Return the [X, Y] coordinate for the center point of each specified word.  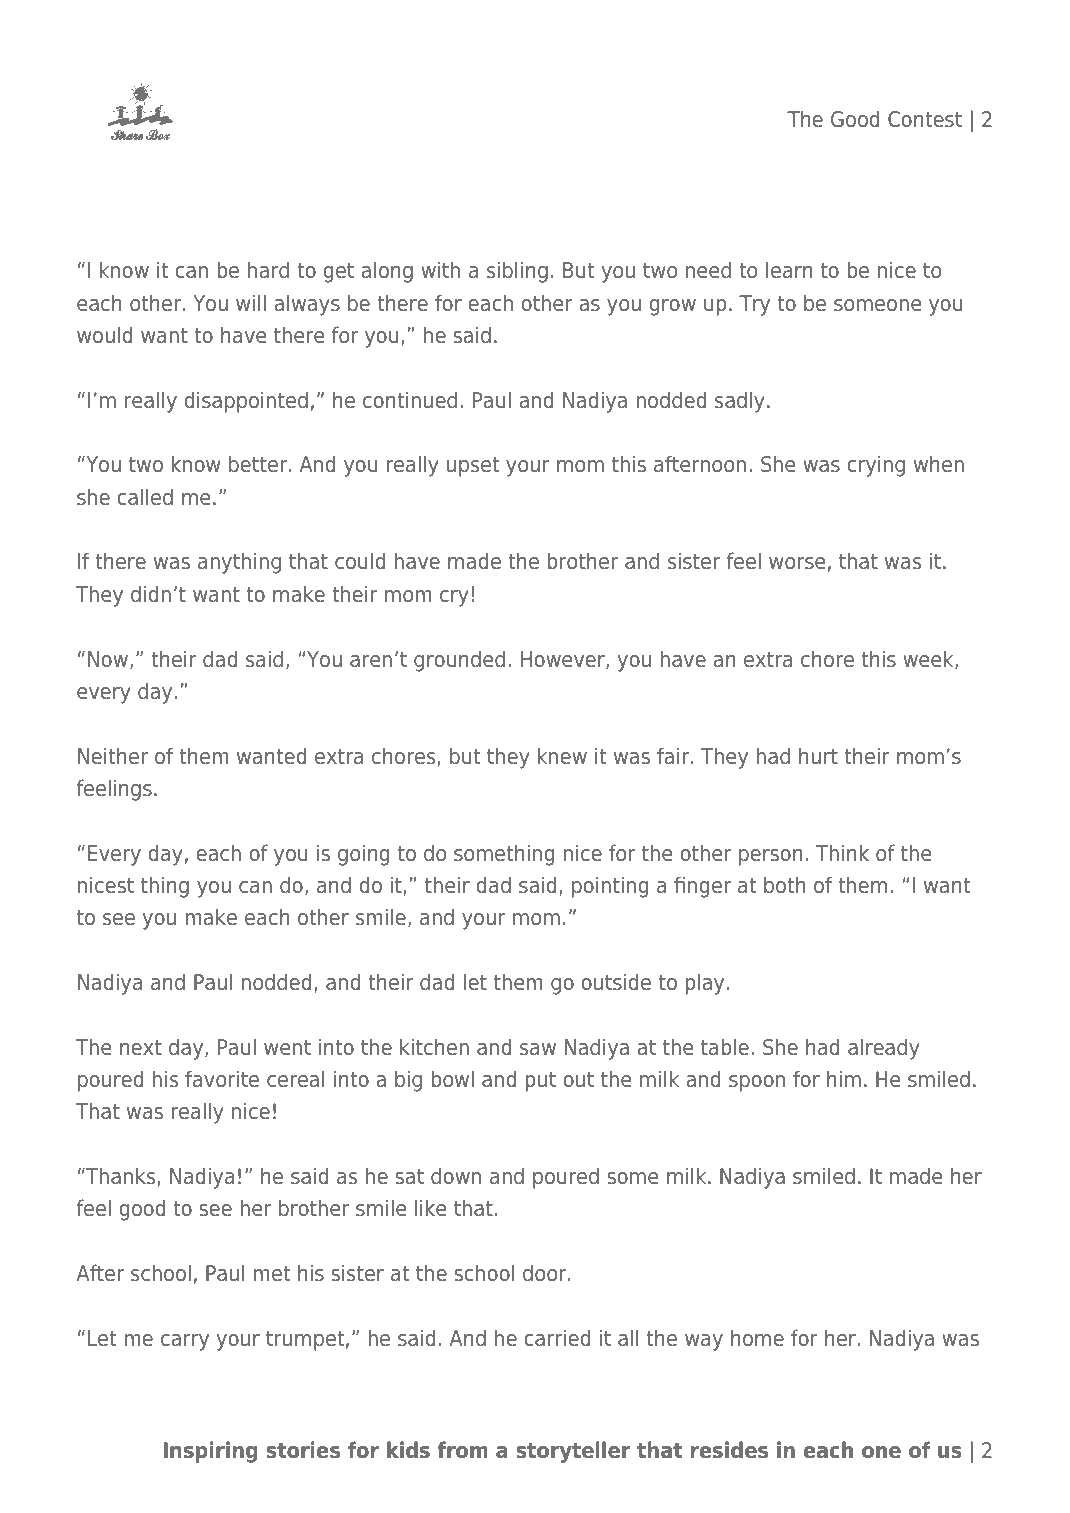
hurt [818, 756]
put [540, 1082]
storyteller [573, 1452]
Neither [113, 756]
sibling [517, 272]
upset [473, 467]
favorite [222, 1079]
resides [729, 1450]
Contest [925, 119]
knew [562, 756]
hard [268, 270]
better [259, 464]
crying [876, 466]
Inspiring [210, 1452]
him [844, 1078]
